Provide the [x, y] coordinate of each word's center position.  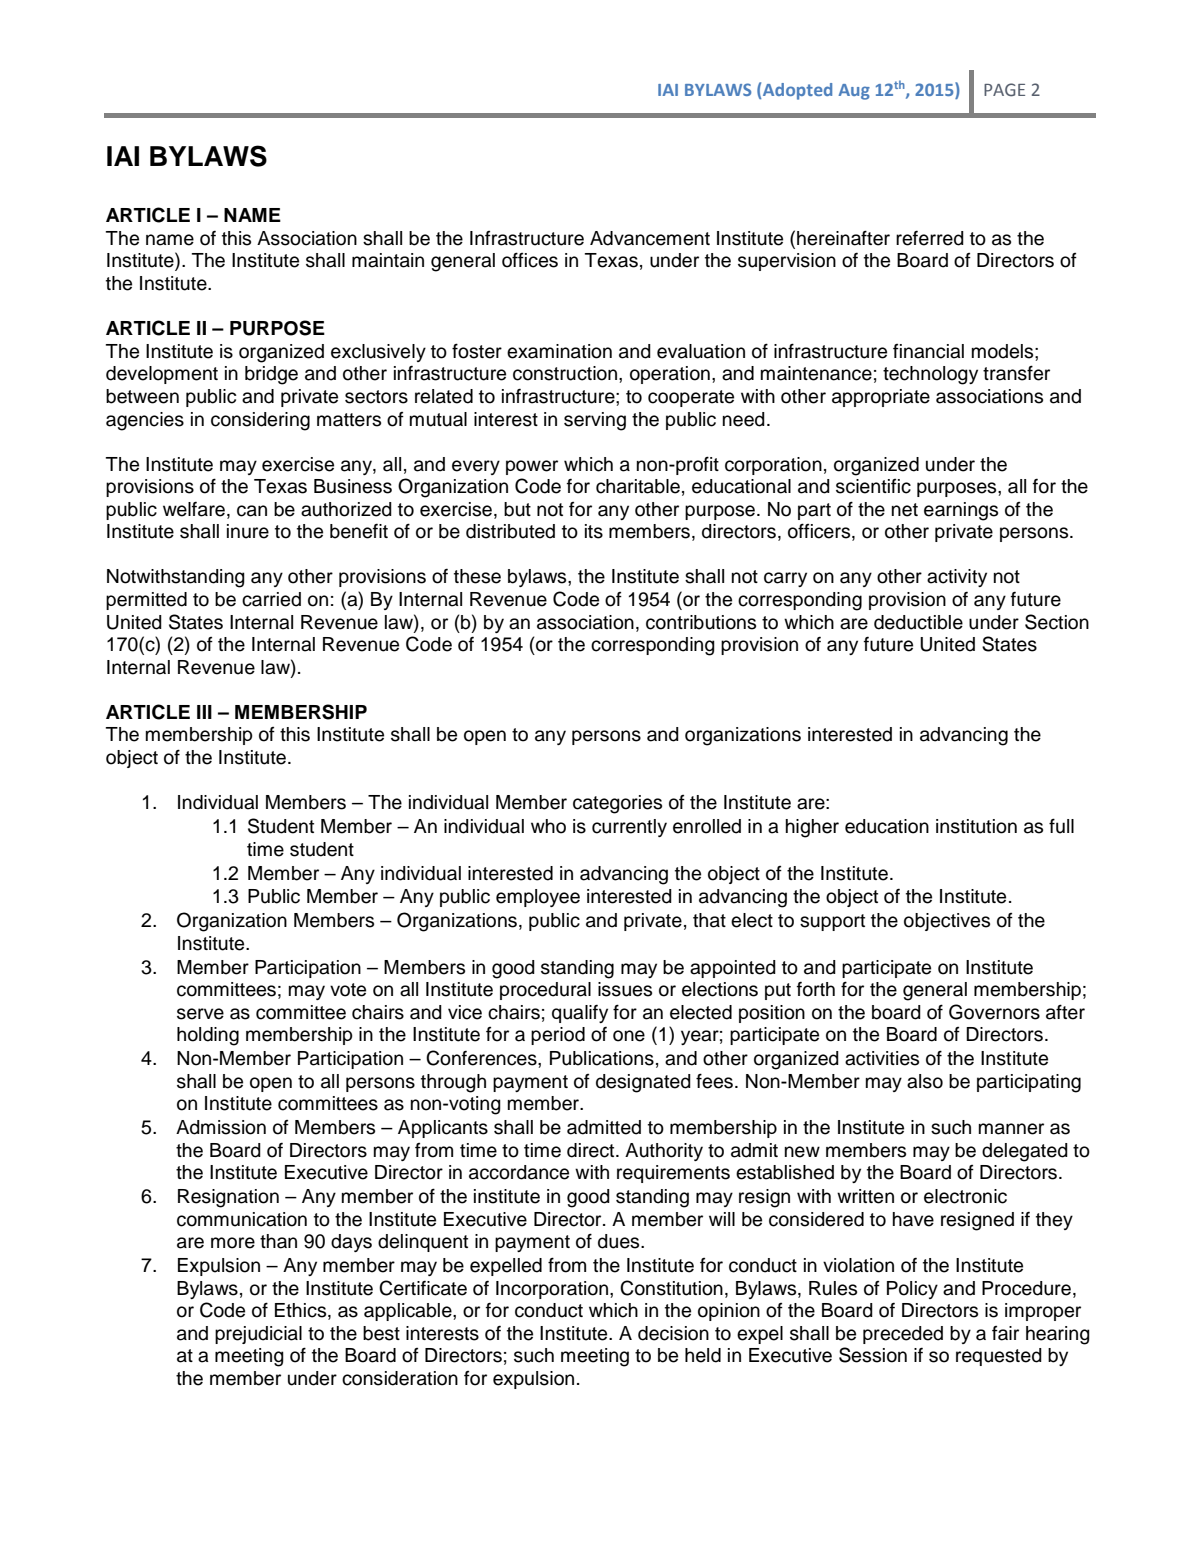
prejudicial [258, 1335]
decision [673, 1333]
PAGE [1004, 90]
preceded [903, 1335]
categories [617, 804]
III [204, 712]
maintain [388, 260]
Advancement [650, 238]
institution [976, 826]
